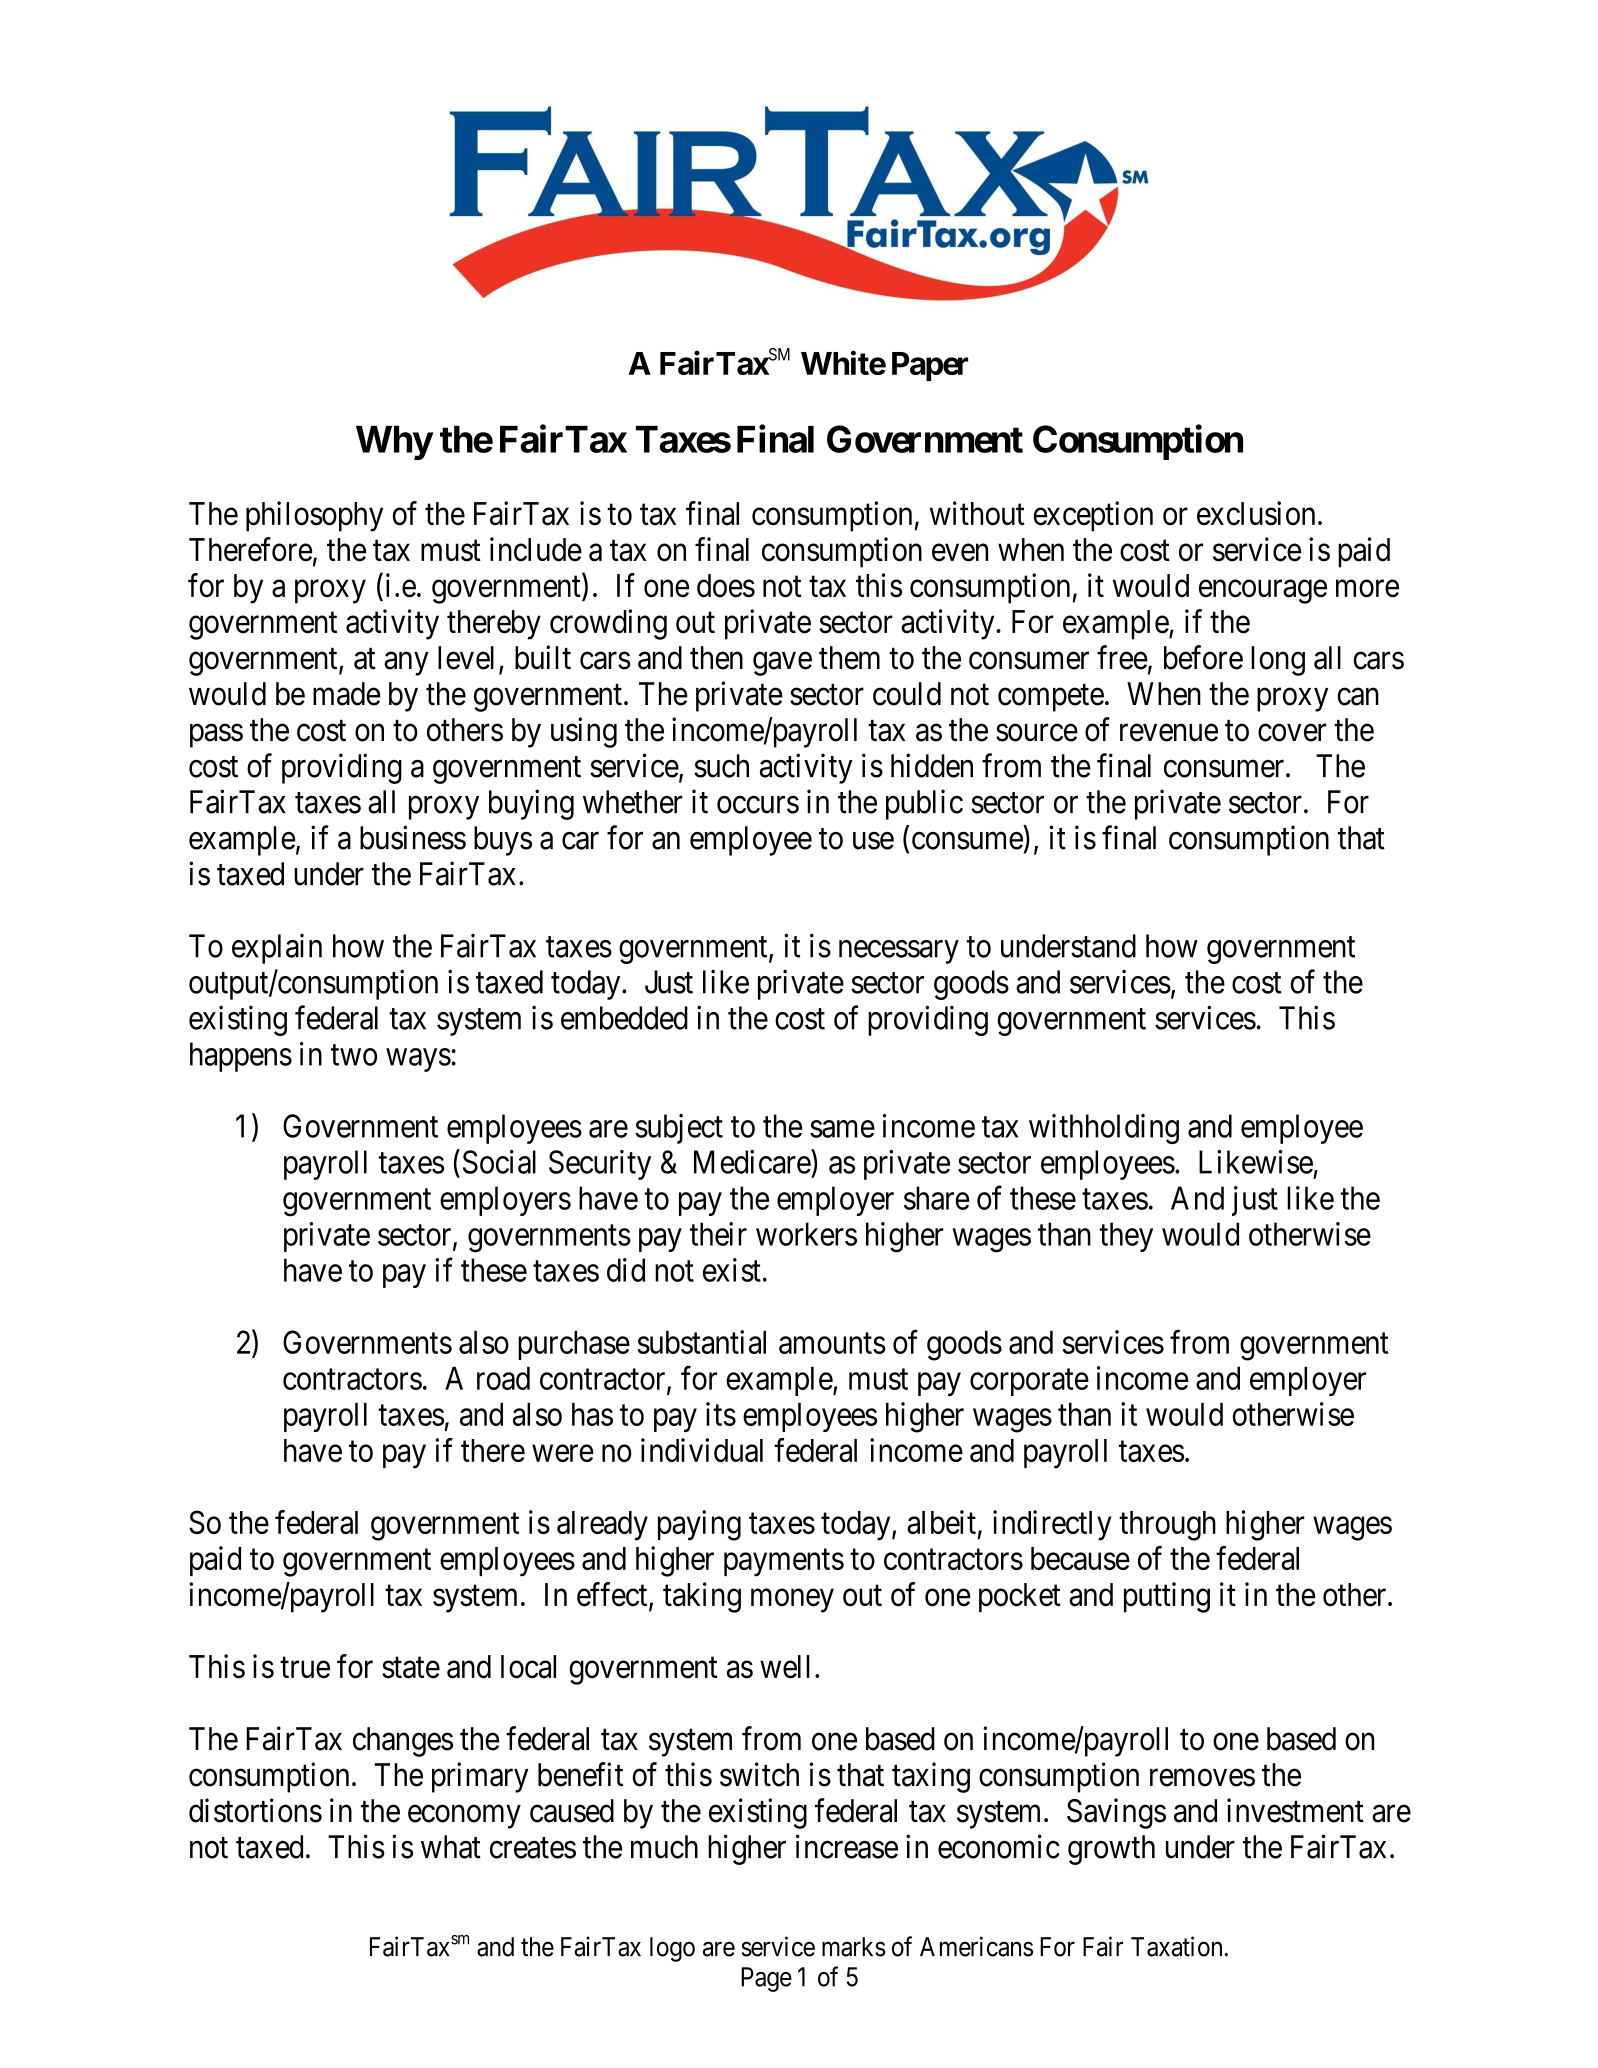  What do you see at coordinates (702, 1450) in the document?
I see `individual` at bounding box center [702, 1450].
